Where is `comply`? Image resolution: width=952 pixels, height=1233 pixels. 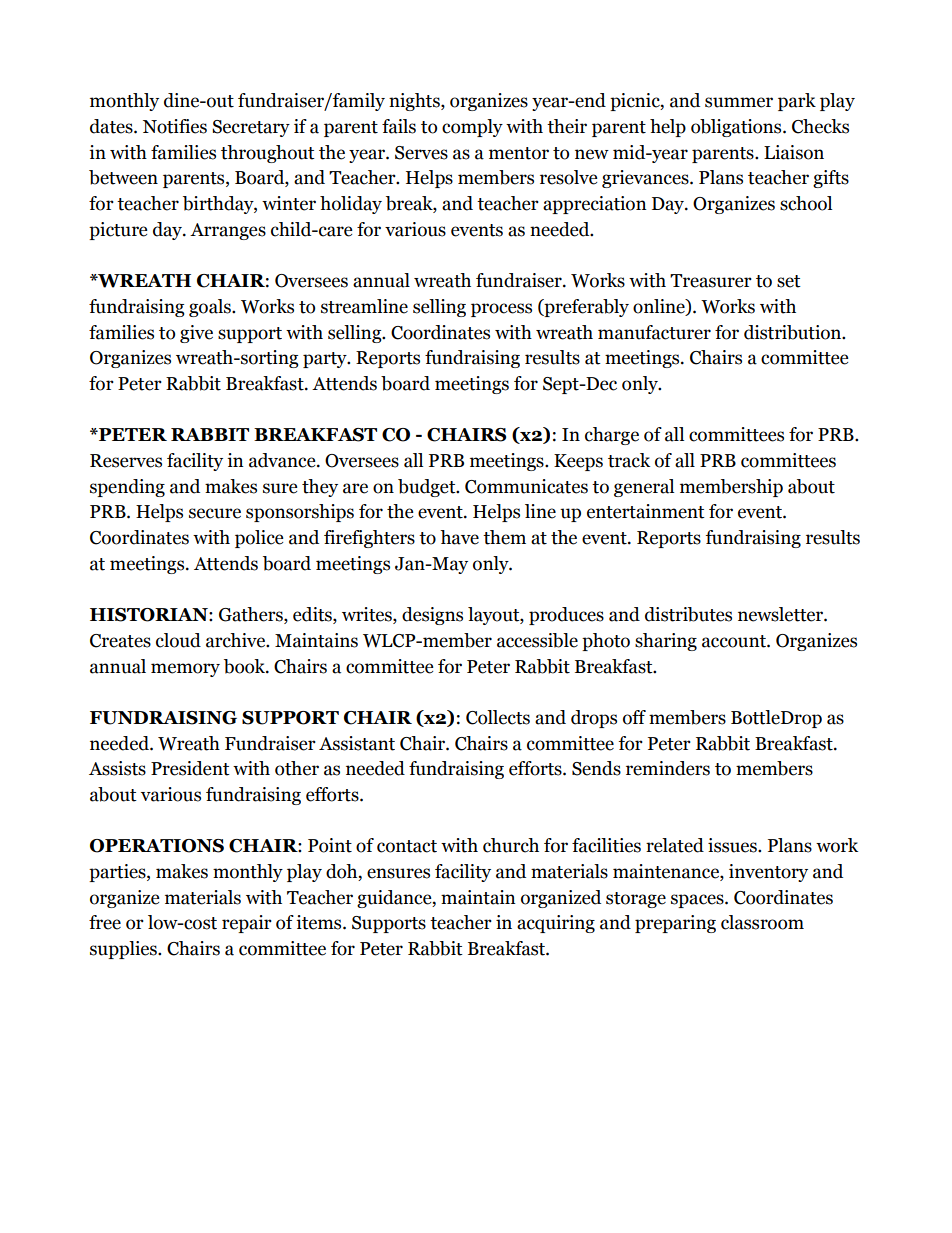
comply is located at coordinates (472, 128).
